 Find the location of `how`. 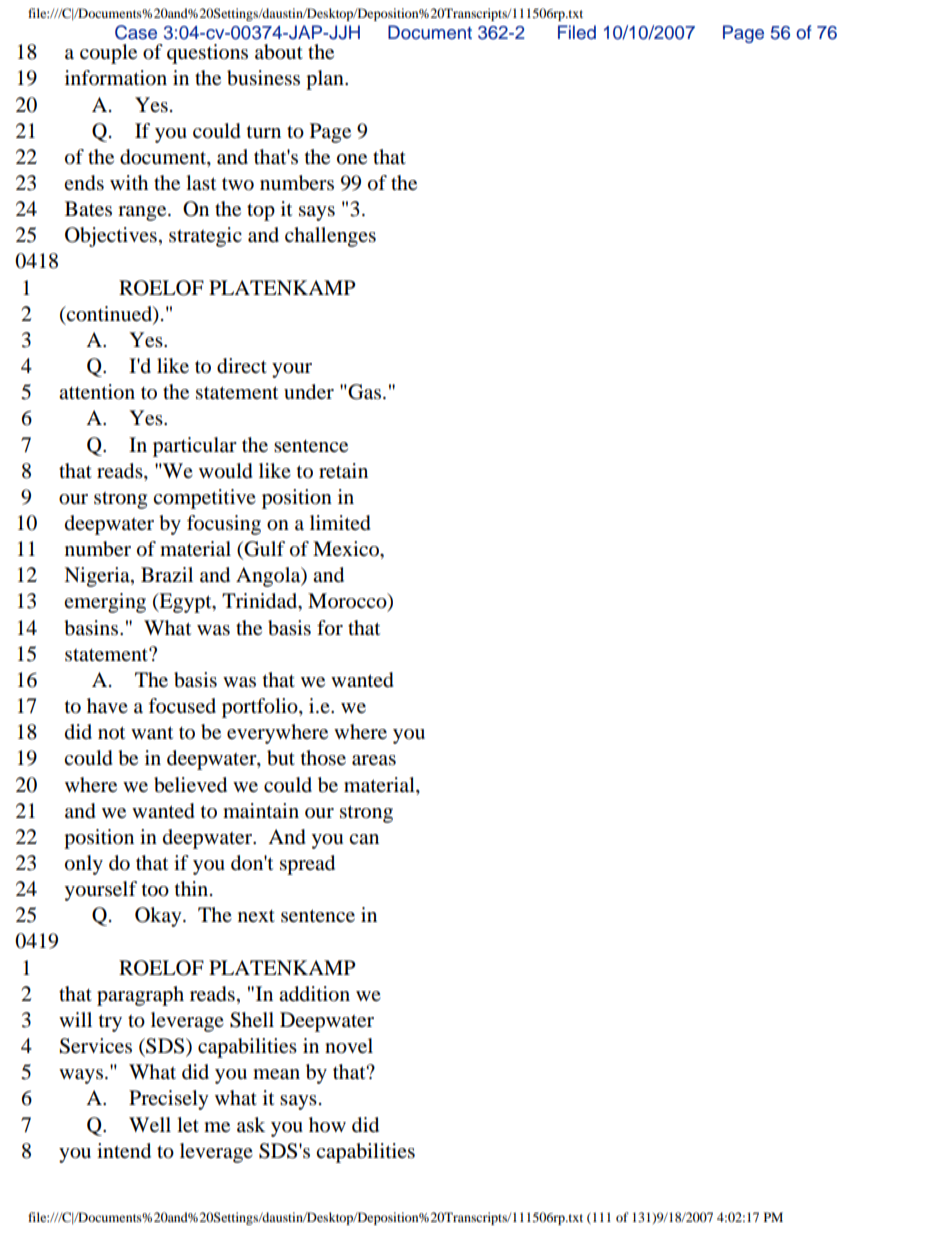

how is located at coordinates (327, 1125).
